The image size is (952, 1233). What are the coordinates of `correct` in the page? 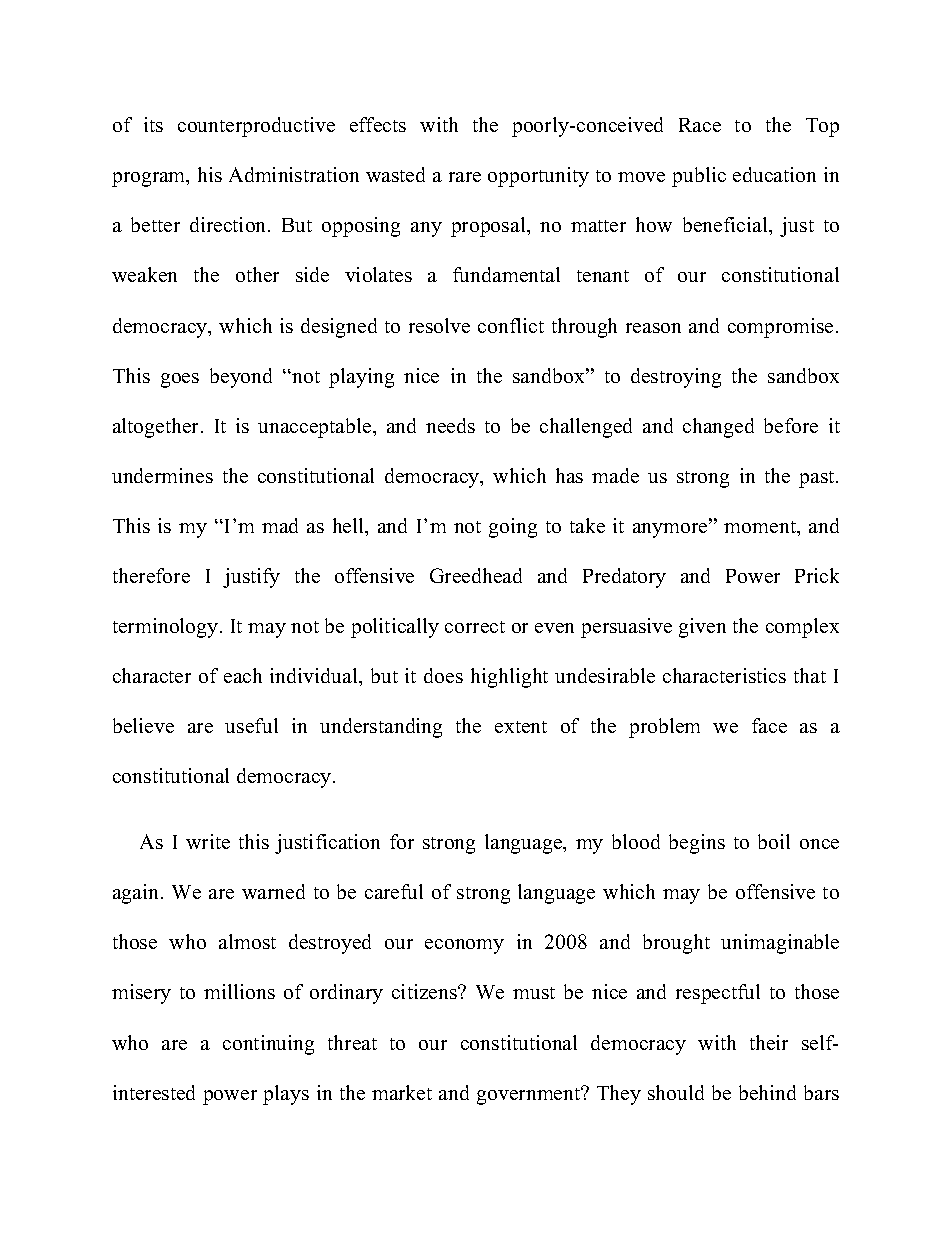 It's located at (475, 627).
